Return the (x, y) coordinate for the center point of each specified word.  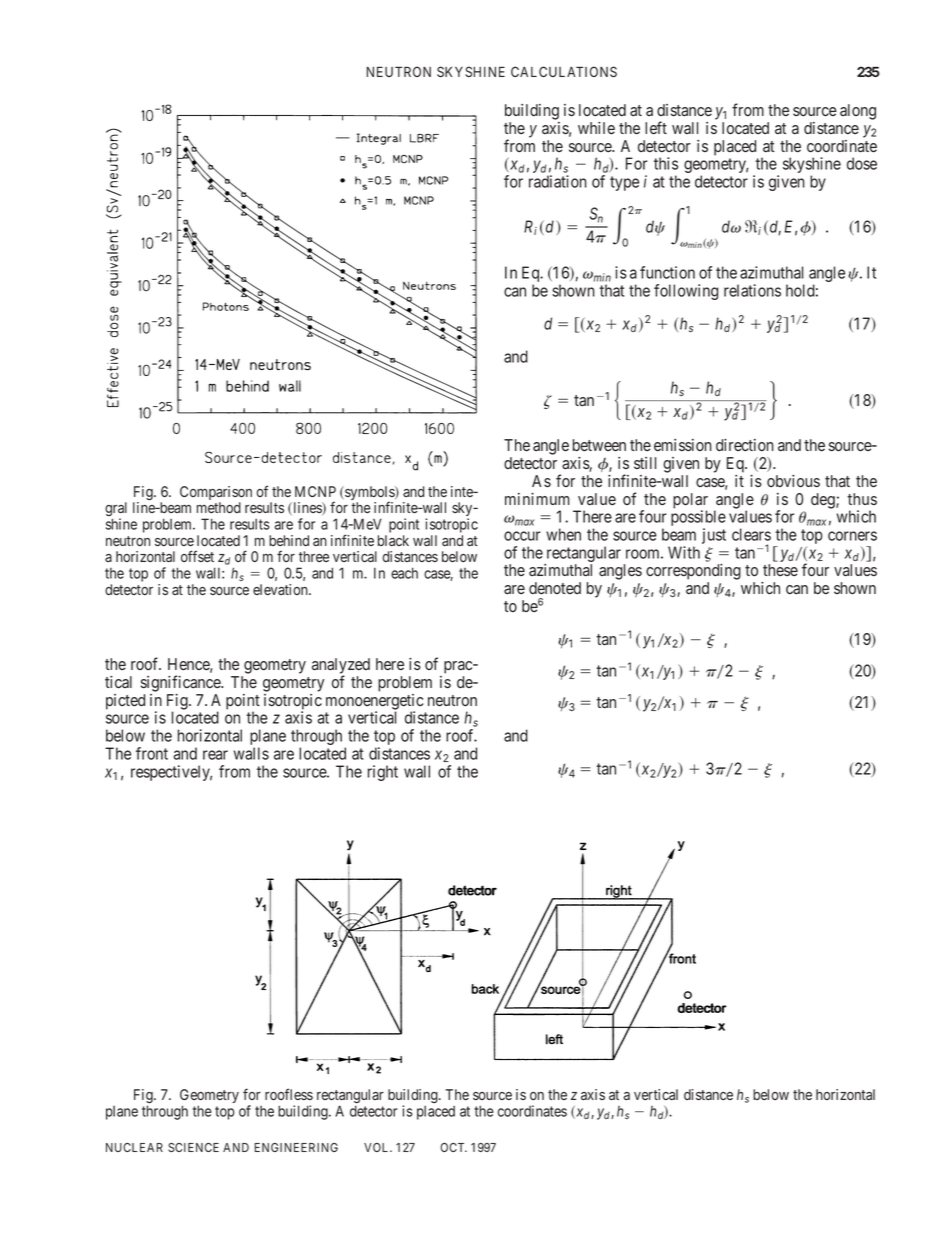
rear (215, 755)
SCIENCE (193, 1147)
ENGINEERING (296, 1147)
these (780, 570)
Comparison (216, 494)
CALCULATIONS (564, 71)
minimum (537, 499)
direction (745, 445)
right (383, 773)
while (596, 128)
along (858, 112)
